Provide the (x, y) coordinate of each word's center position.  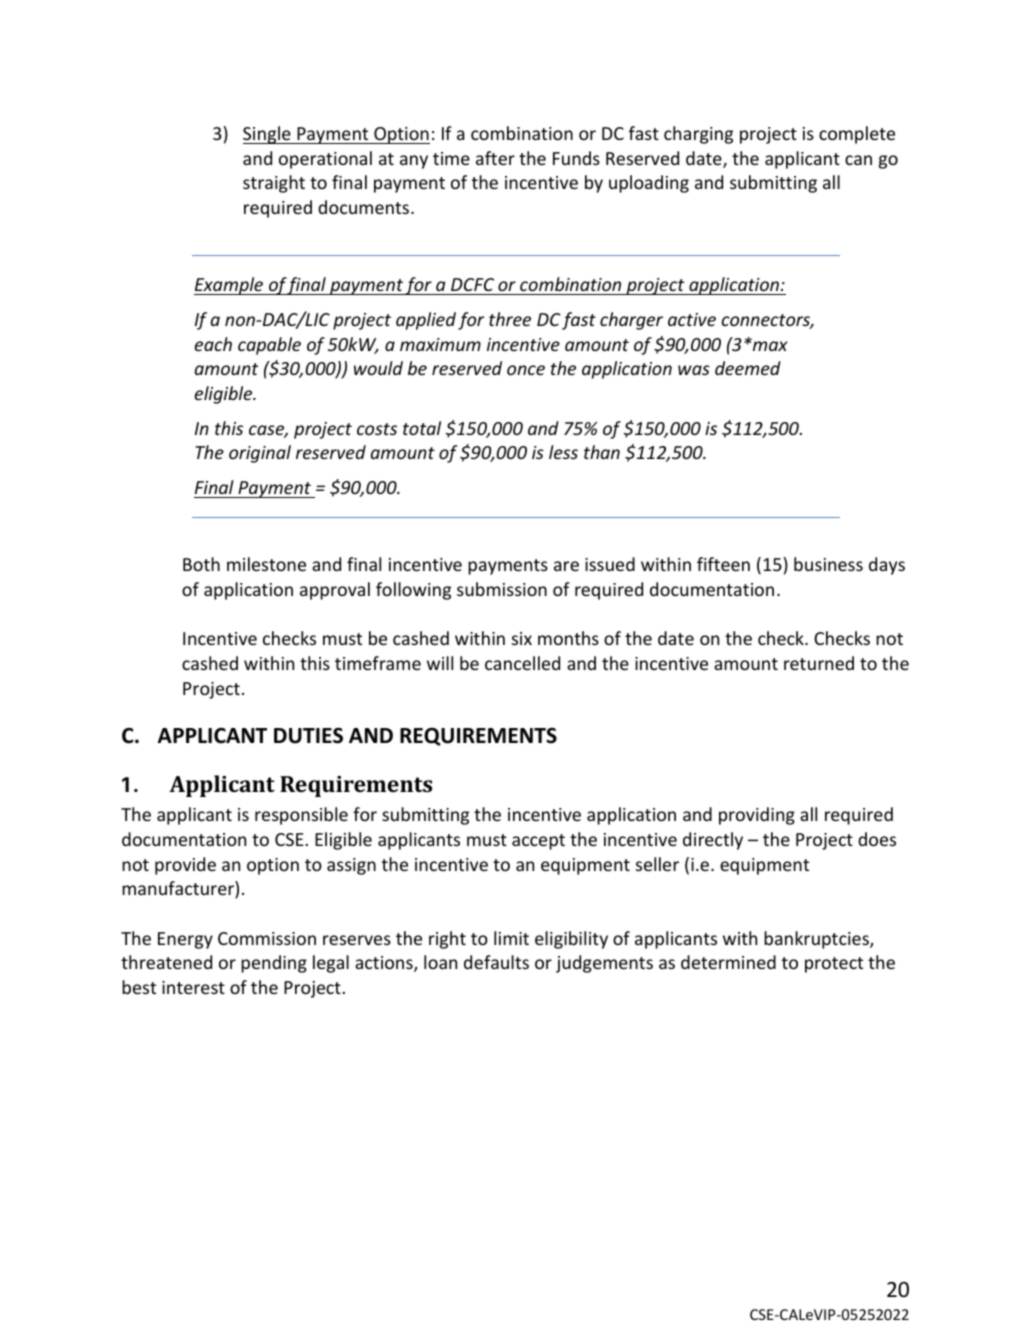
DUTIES (308, 735)
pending (274, 964)
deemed (748, 368)
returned (819, 663)
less (563, 452)
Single (268, 135)
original (260, 454)
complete (857, 135)
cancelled (522, 663)
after (495, 158)
